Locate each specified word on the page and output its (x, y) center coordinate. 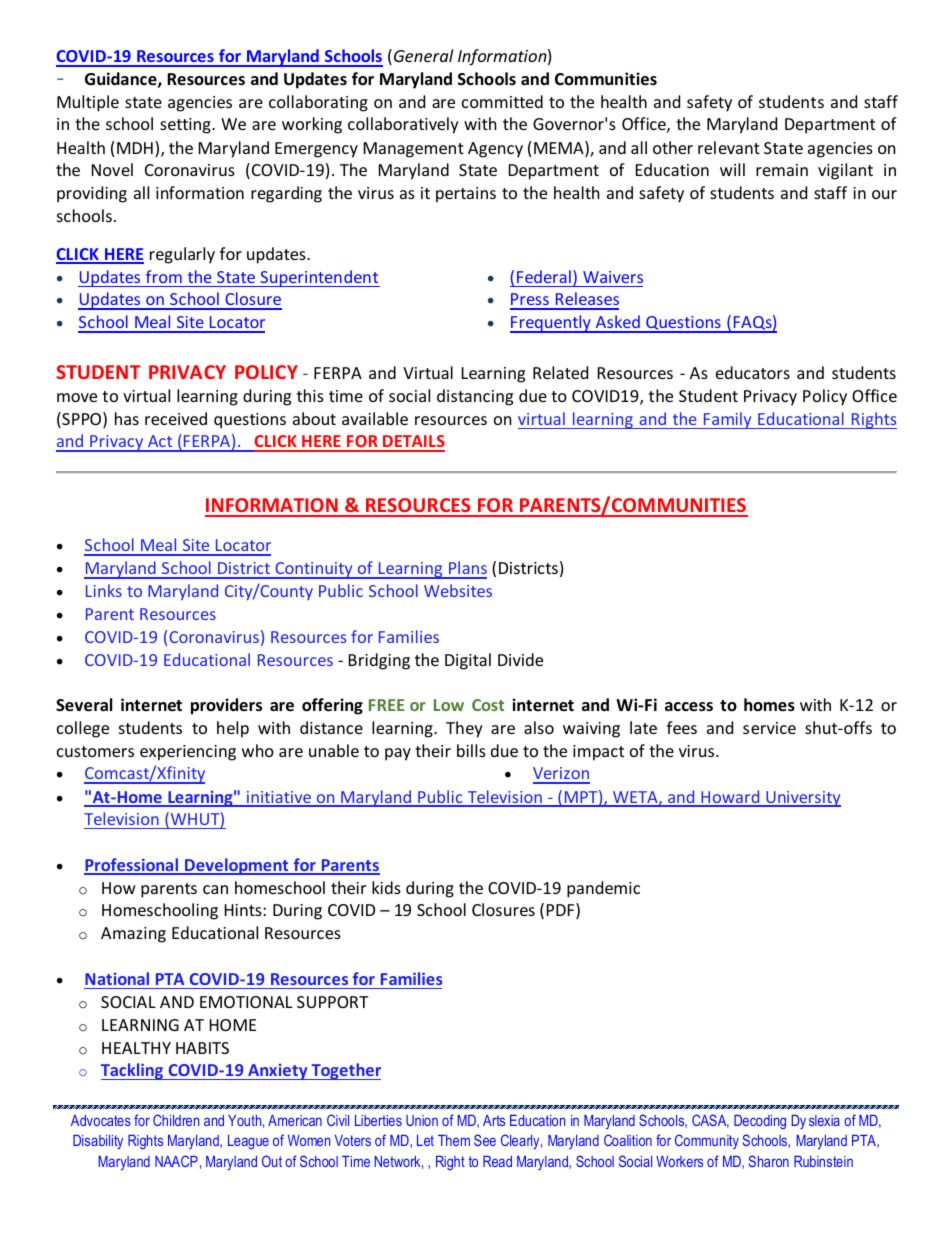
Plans (467, 569)
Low (449, 705)
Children (176, 1120)
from (164, 276)
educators (753, 372)
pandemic (603, 889)
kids (386, 887)
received (176, 418)
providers (226, 706)
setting (186, 126)
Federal (544, 276)
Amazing (133, 935)
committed (502, 101)
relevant (729, 147)
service (769, 728)
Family (728, 420)
